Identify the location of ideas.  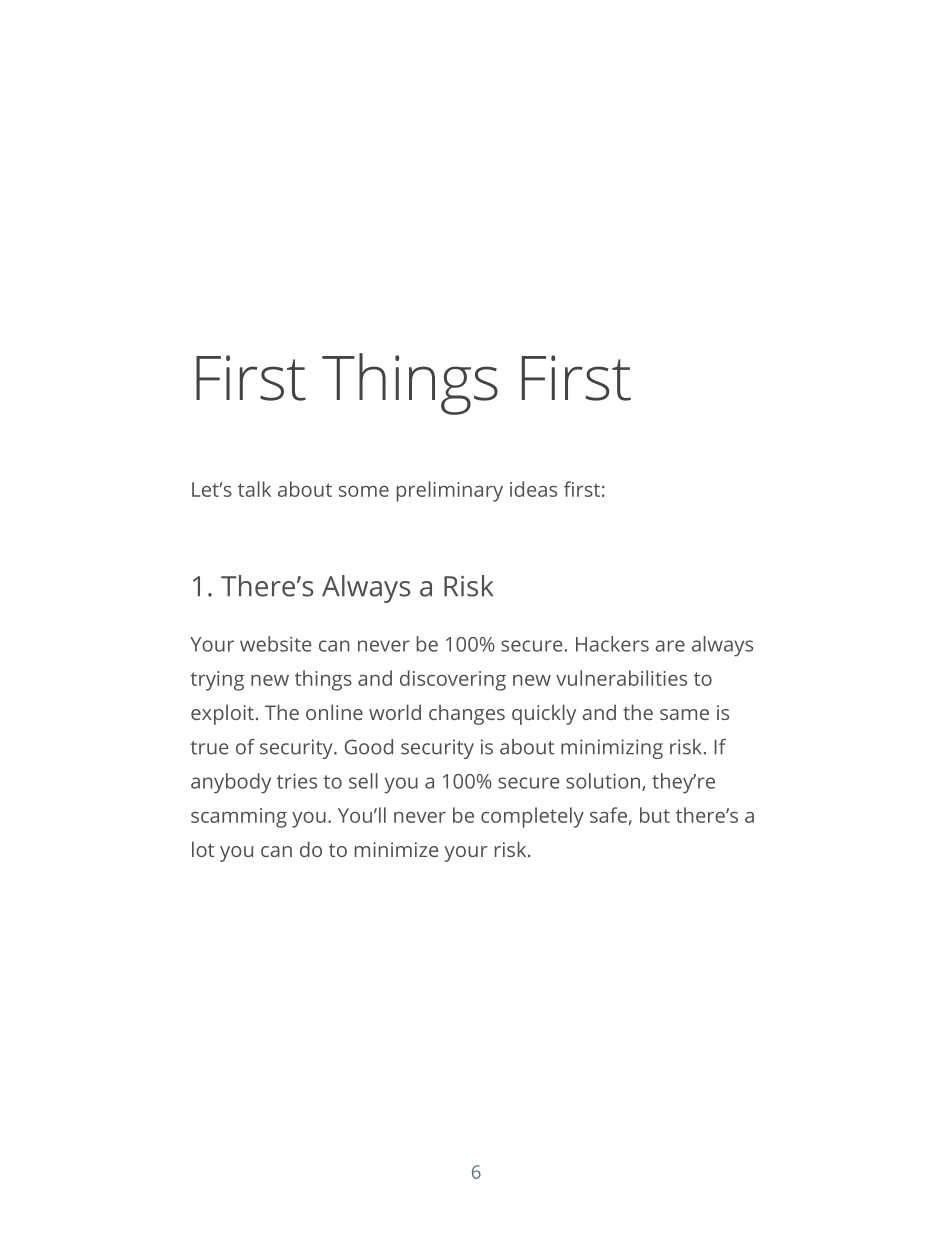
(533, 489).
